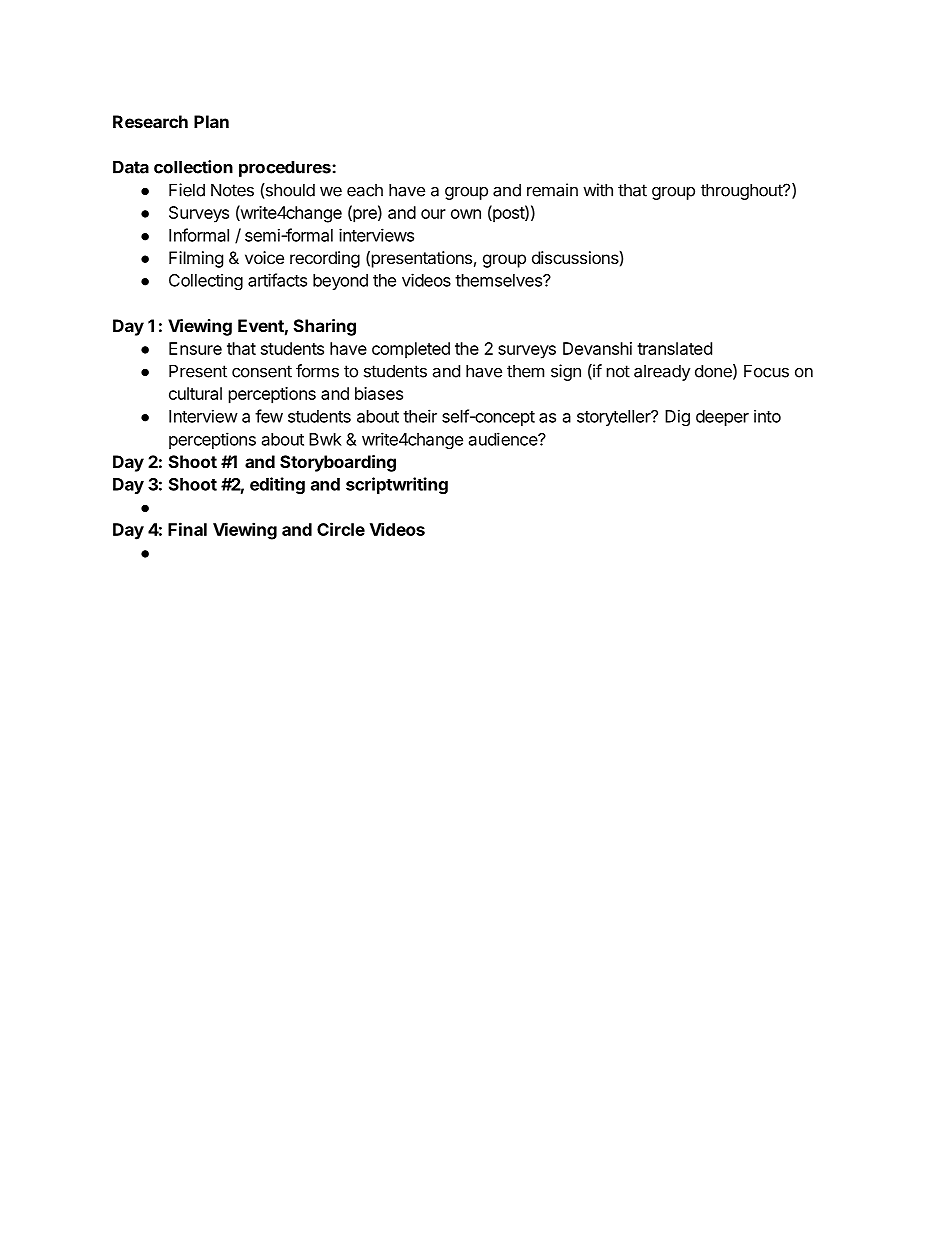 This document has height=1233, width=952. I want to click on their, so click(420, 416).
